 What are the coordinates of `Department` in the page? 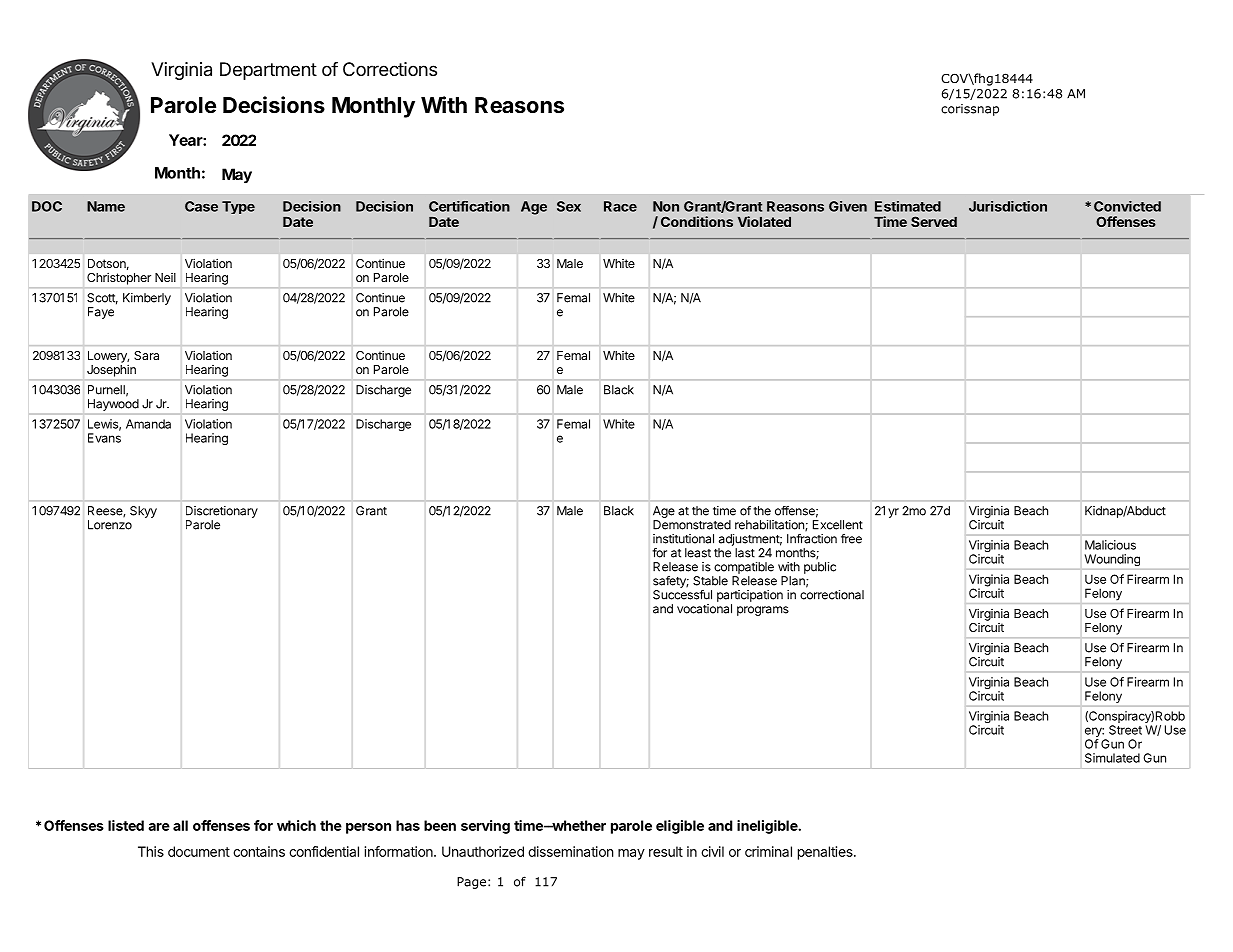 It's located at (268, 71).
